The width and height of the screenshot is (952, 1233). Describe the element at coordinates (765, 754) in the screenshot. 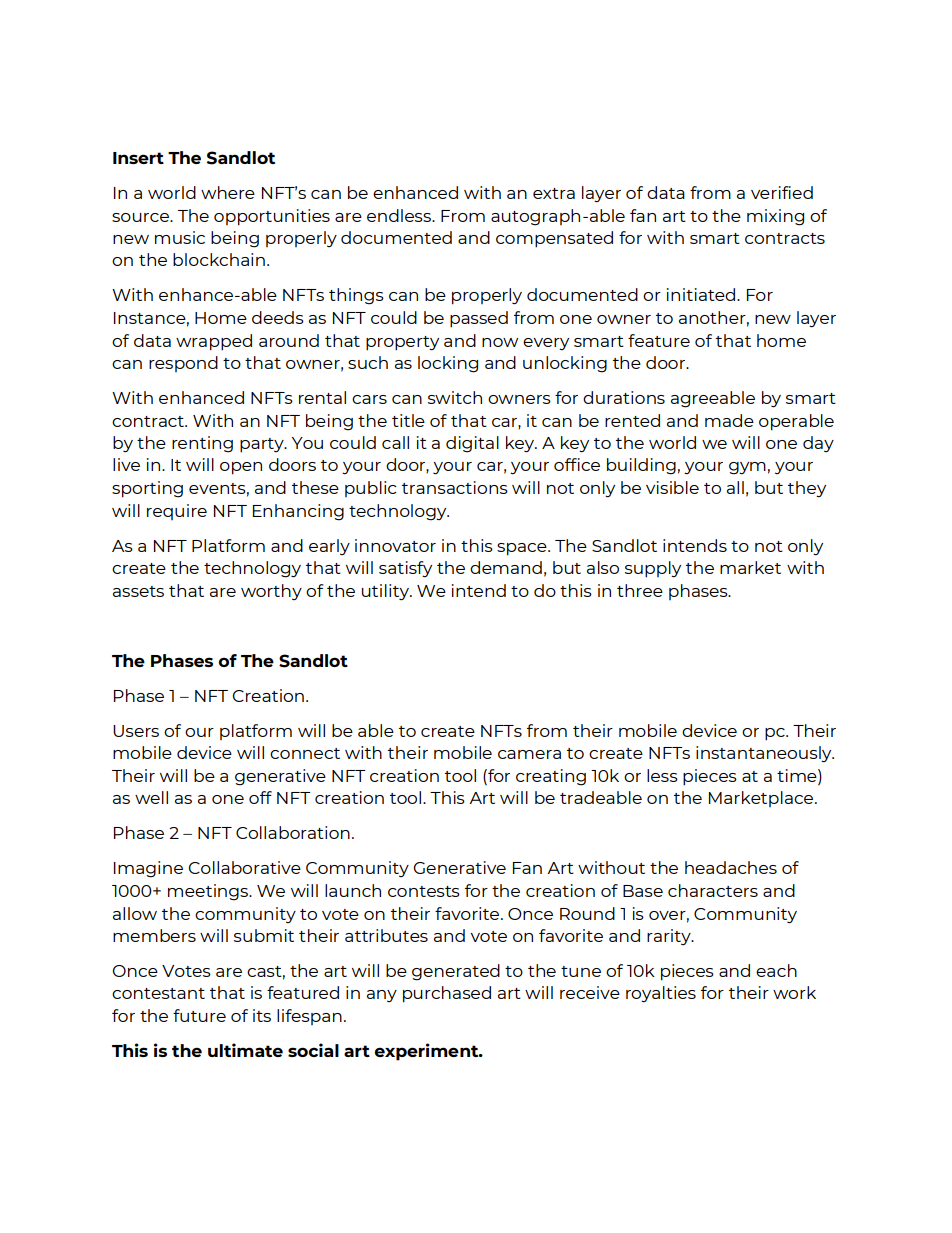

I see `instantaneously` at that location.
